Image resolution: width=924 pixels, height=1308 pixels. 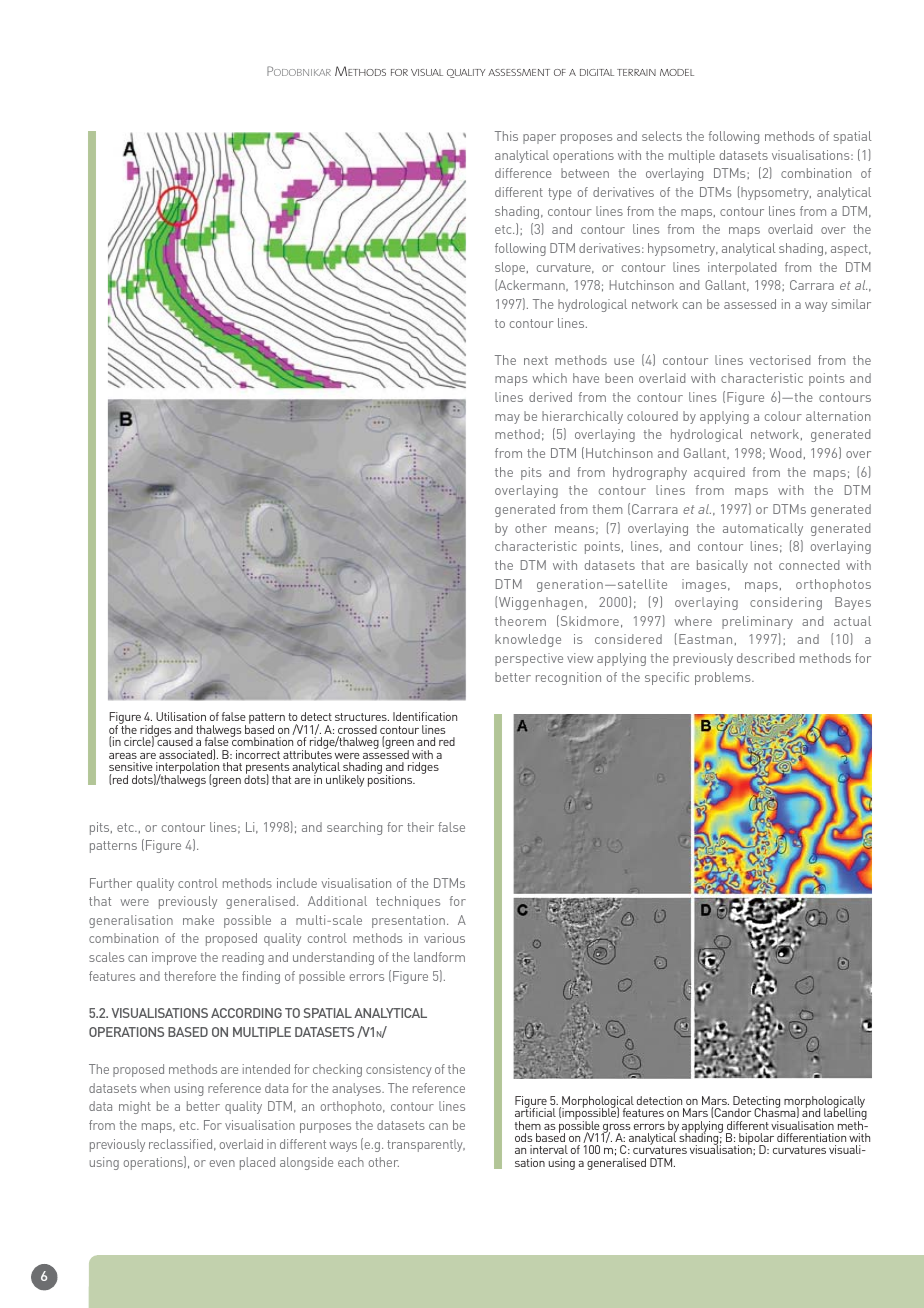 I want to click on associated, so click(x=186, y=754).
